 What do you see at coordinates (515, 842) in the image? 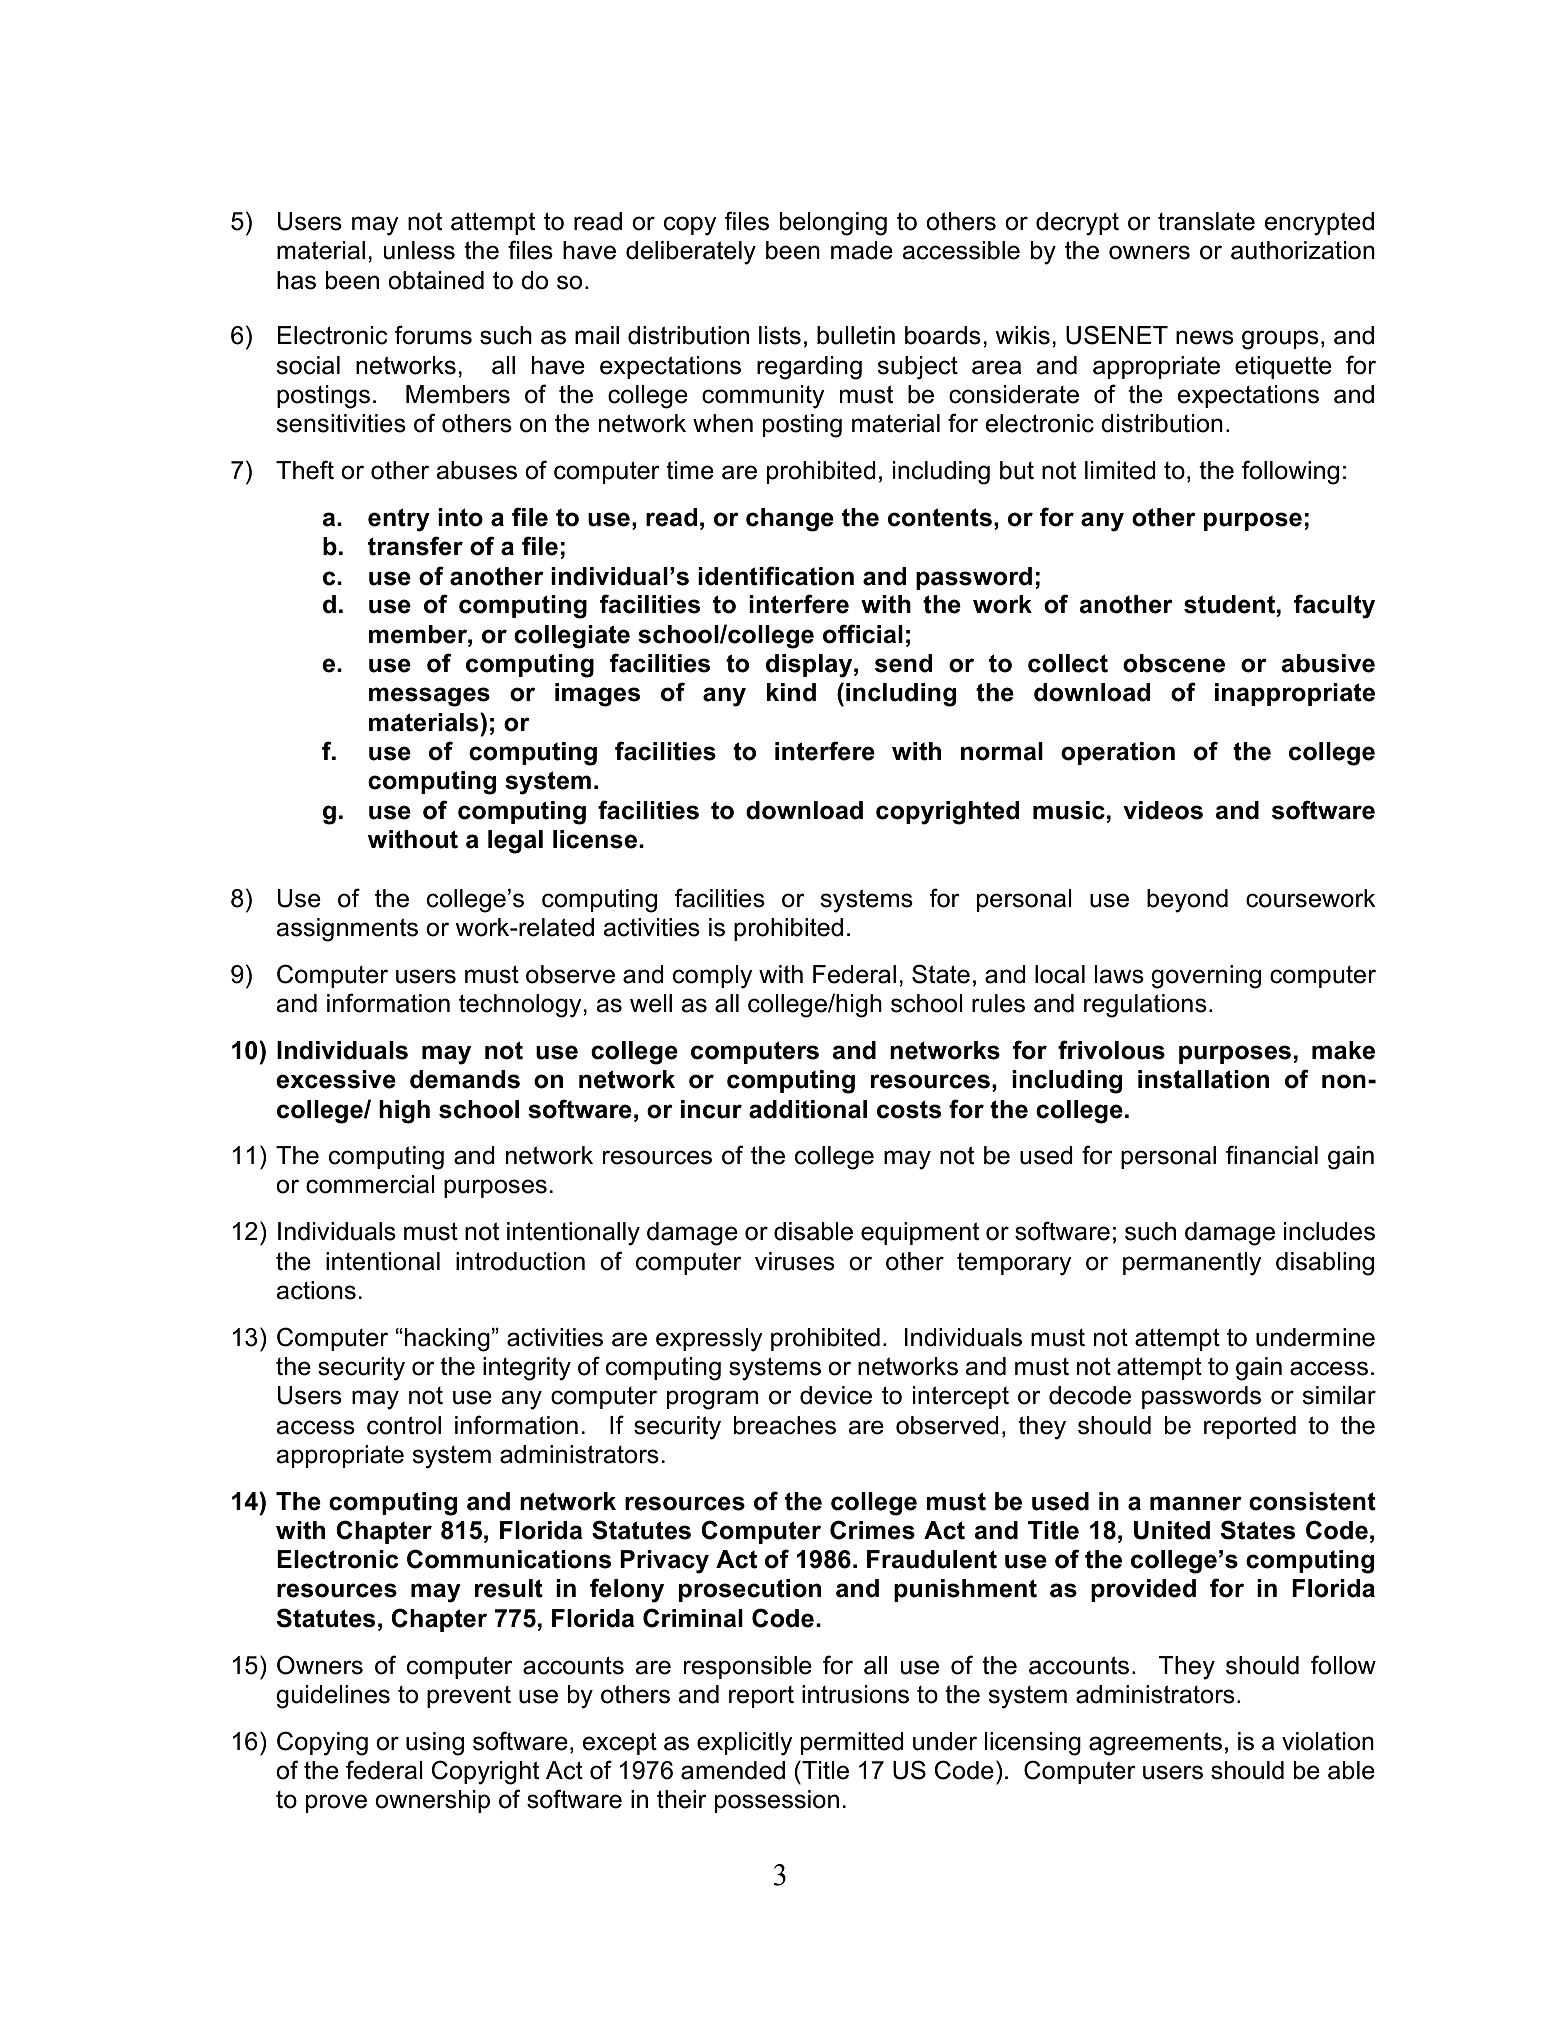
I see `legal` at bounding box center [515, 842].
